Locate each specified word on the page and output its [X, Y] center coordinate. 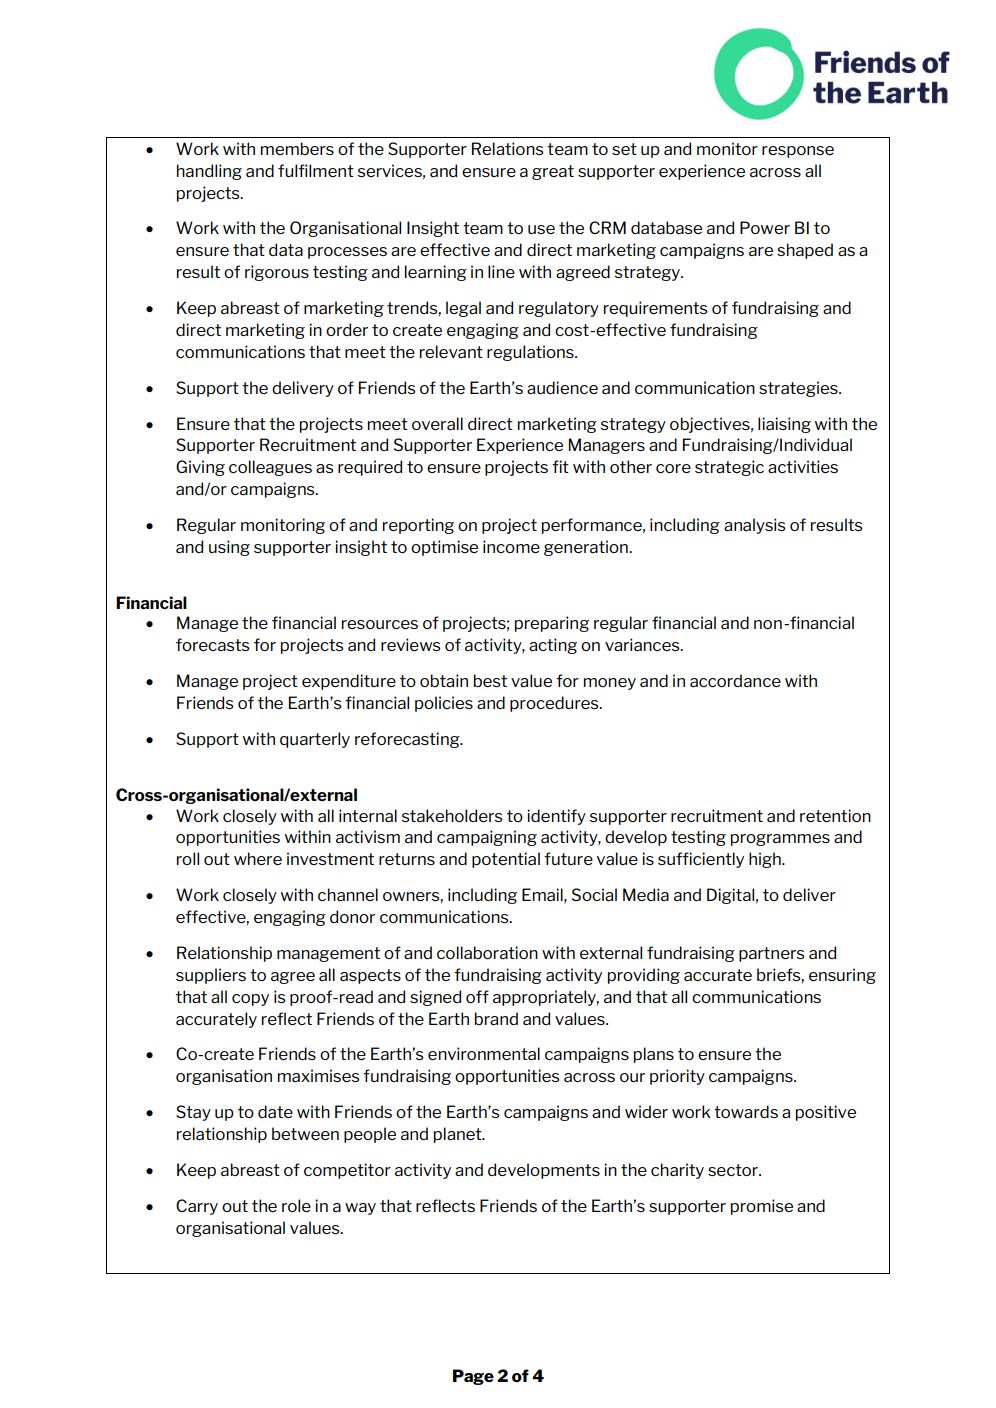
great [553, 172]
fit [560, 466]
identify [556, 817]
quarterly [315, 740]
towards [746, 1111]
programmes [780, 840]
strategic [729, 468]
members [297, 148]
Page [473, 1377]
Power [765, 227]
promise [762, 1207]
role [296, 1205]
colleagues [270, 468]
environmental [484, 1053]
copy [250, 1000]
